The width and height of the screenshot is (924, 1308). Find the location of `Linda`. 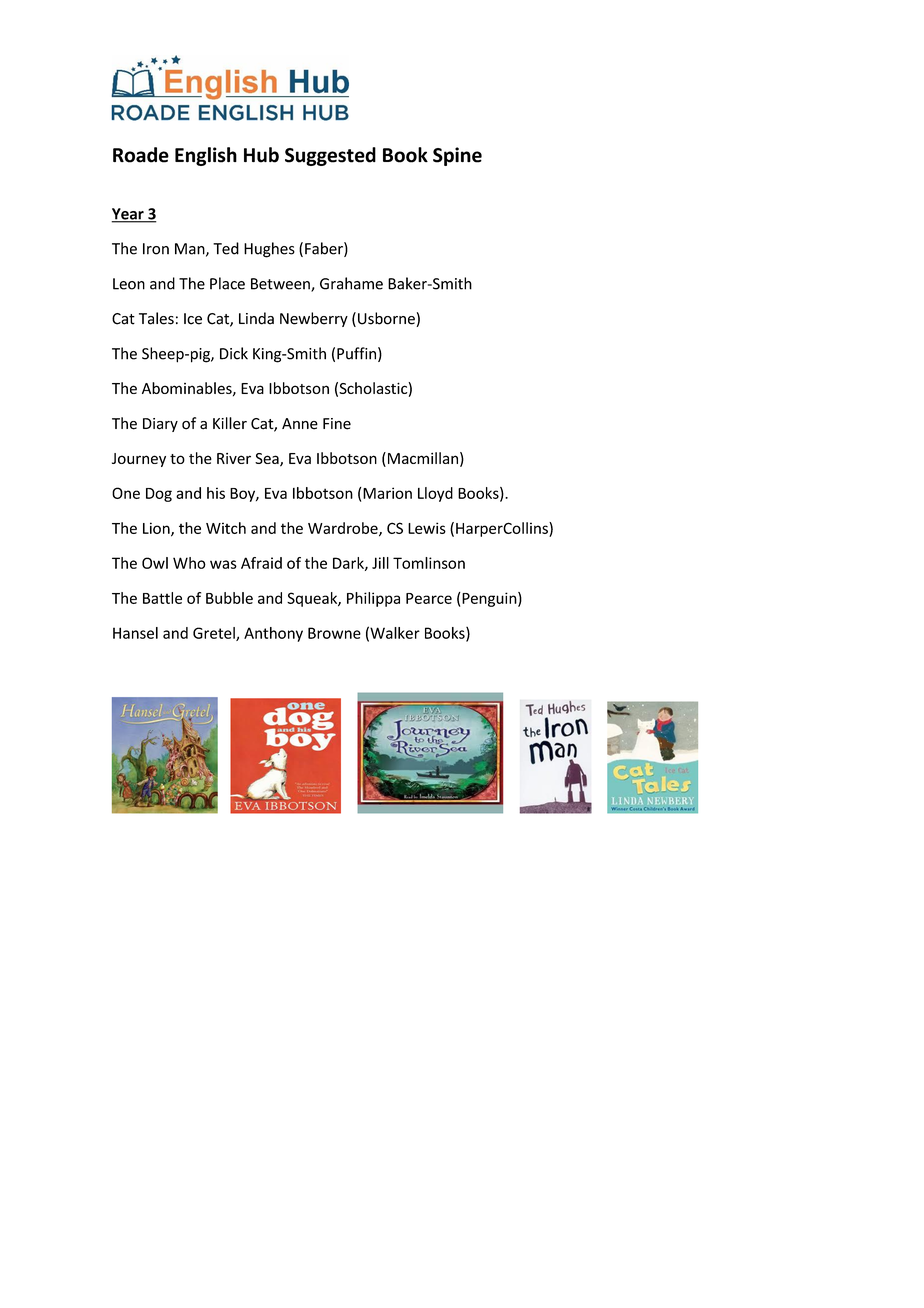

Linda is located at coordinates (256, 318).
